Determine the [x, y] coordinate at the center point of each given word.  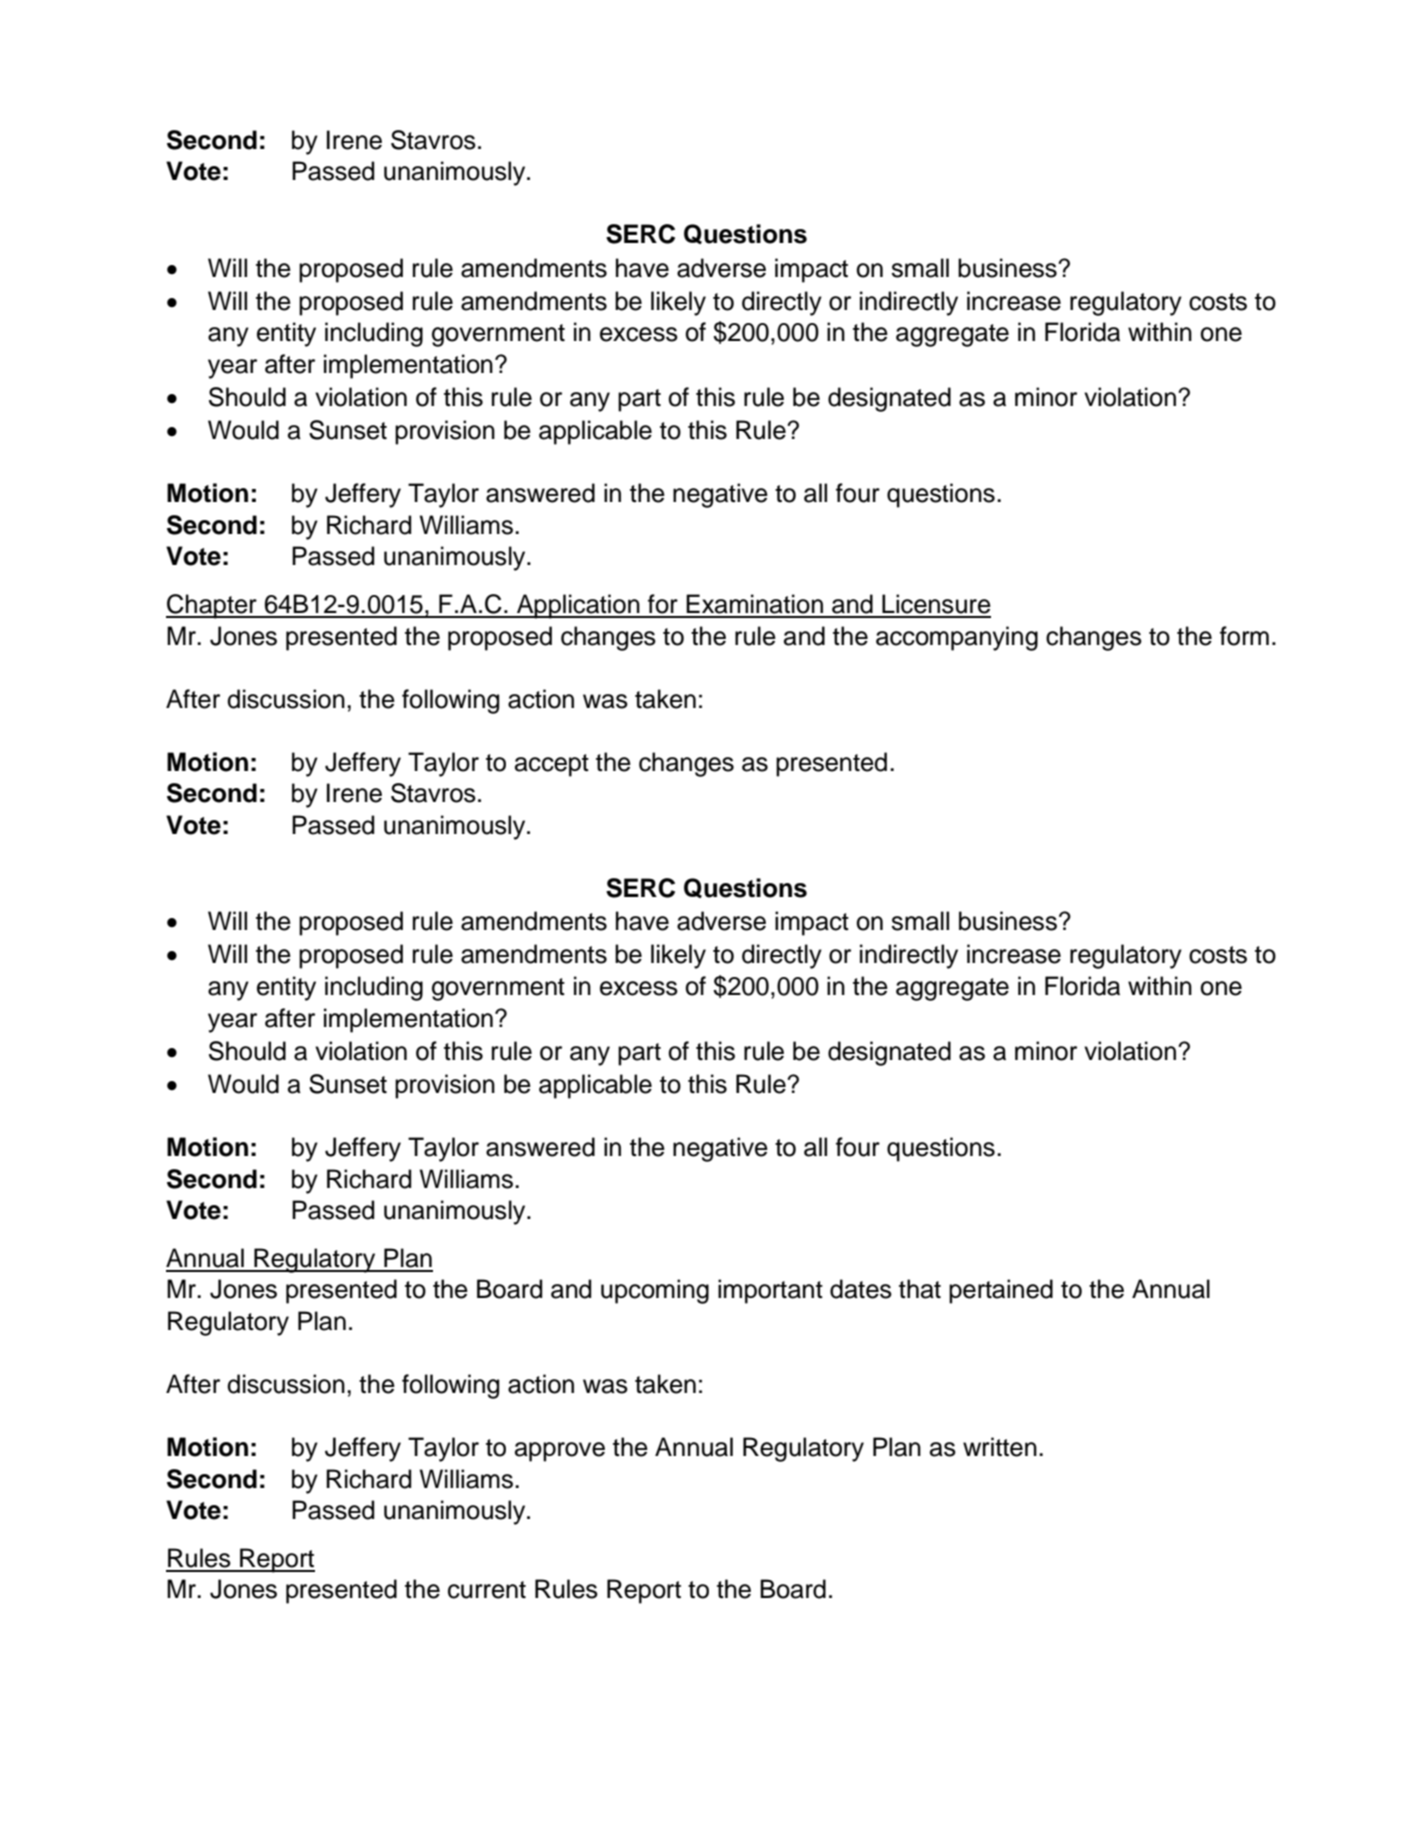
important [770, 1291]
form [1244, 636]
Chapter [212, 606]
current [487, 1590]
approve [560, 1452]
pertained [1001, 1291]
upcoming [655, 1291]
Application [578, 606]
